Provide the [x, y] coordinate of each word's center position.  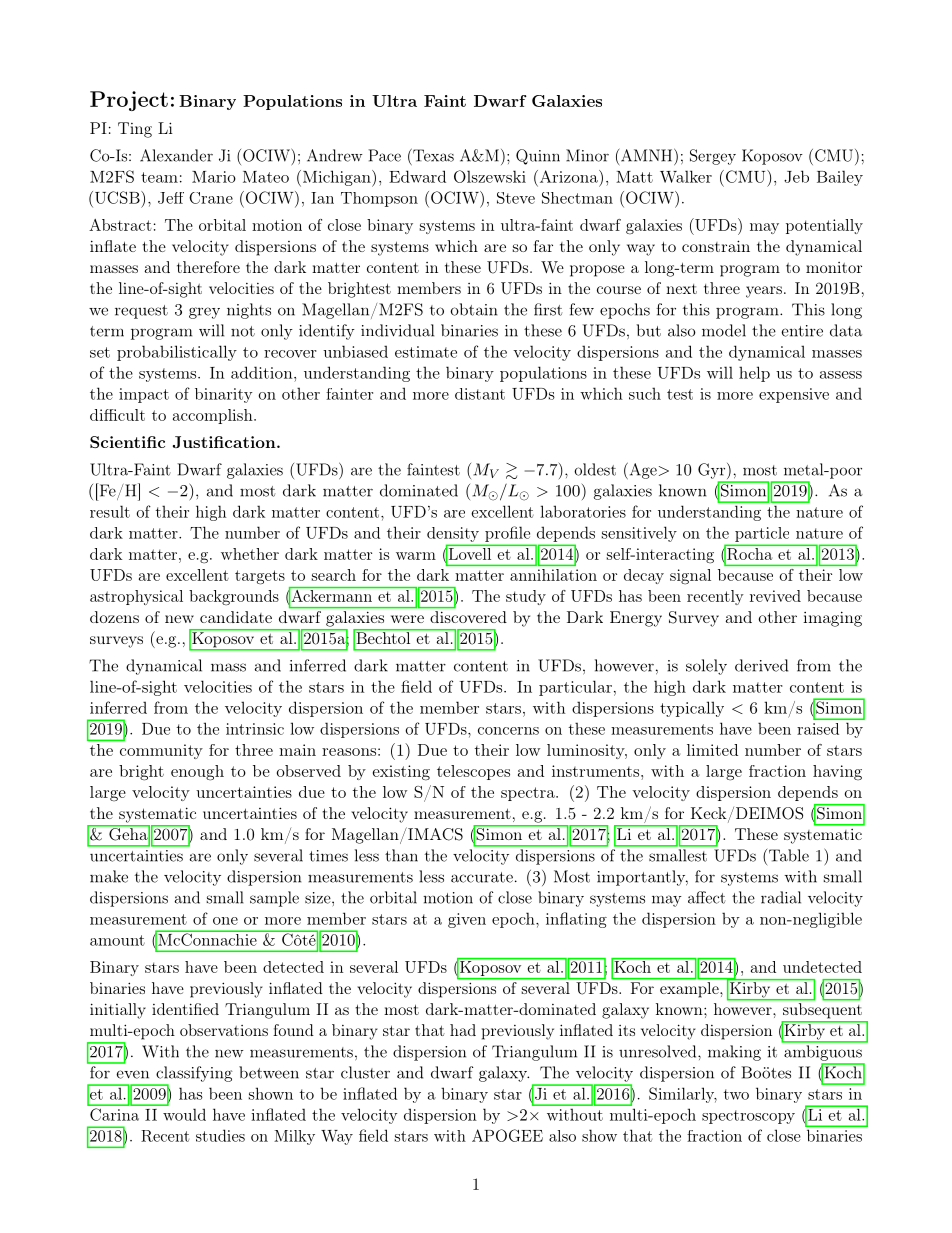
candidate [236, 617]
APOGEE [507, 1135]
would [184, 1114]
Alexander [176, 155]
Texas [432, 155]
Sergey [713, 157]
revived [775, 596]
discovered [468, 617]
